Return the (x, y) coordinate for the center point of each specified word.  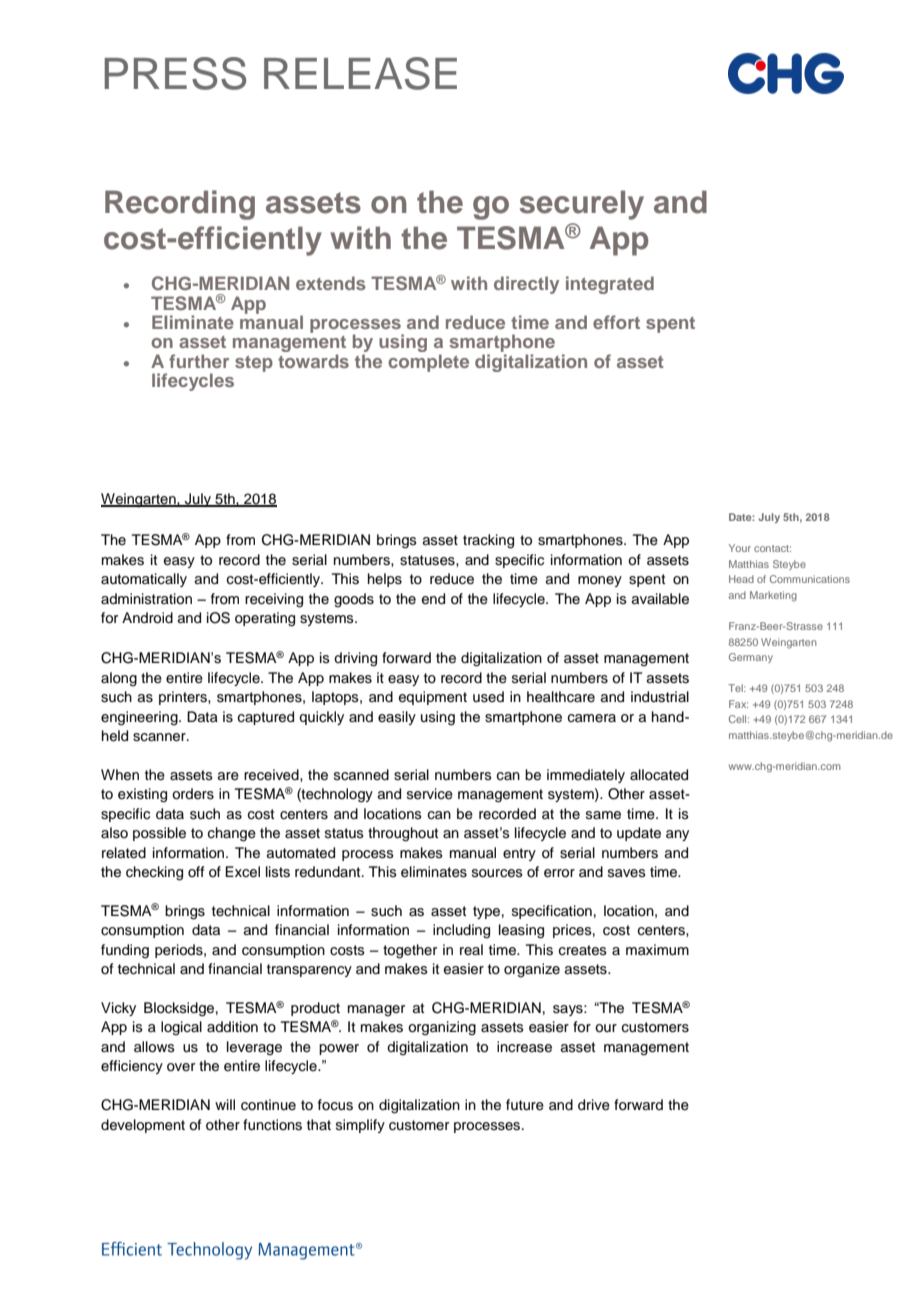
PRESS (175, 73)
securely (582, 205)
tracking (488, 541)
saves (627, 873)
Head (741, 579)
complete (428, 363)
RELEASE (360, 73)
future (525, 1105)
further (199, 361)
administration (146, 599)
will (225, 1104)
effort (616, 322)
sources (497, 873)
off (196, 871)
